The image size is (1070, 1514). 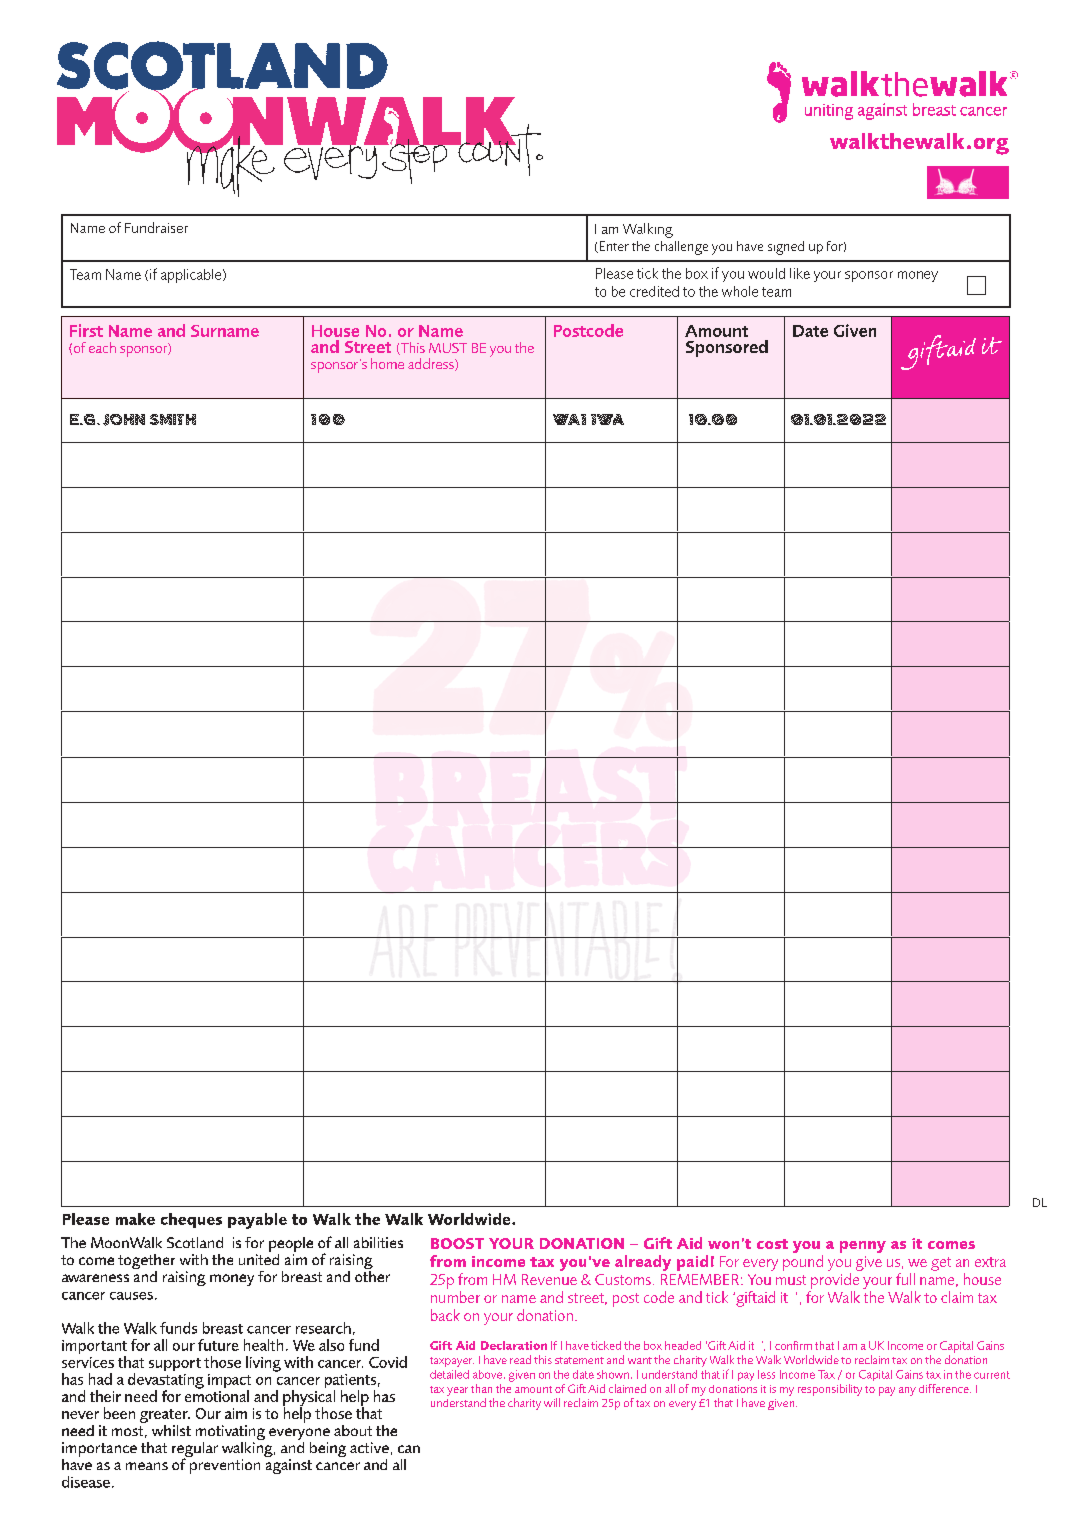 I want to click on First, so click(x=86, y=330).
